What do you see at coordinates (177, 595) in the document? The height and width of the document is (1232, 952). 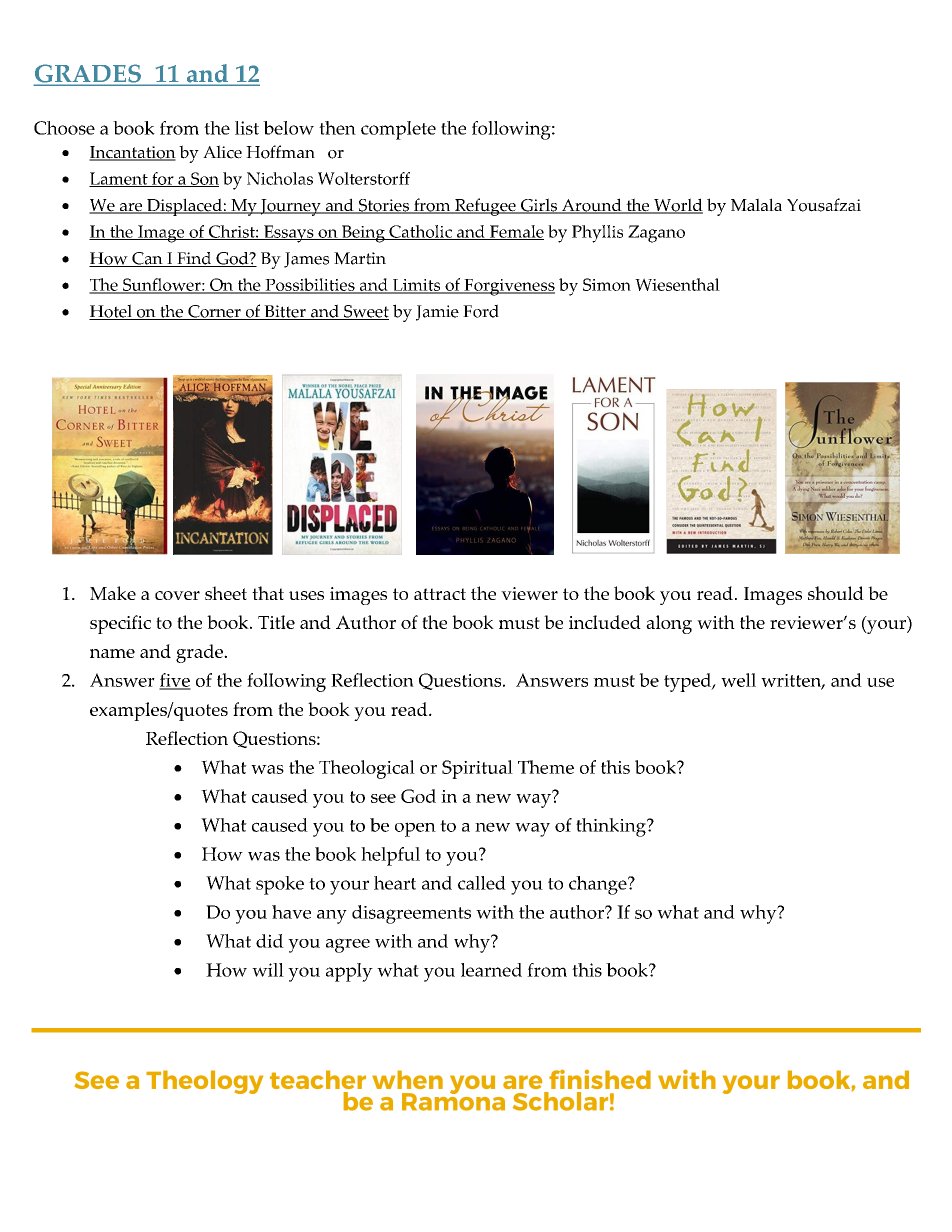 I see `cover` at bounding box center [177, 595].
